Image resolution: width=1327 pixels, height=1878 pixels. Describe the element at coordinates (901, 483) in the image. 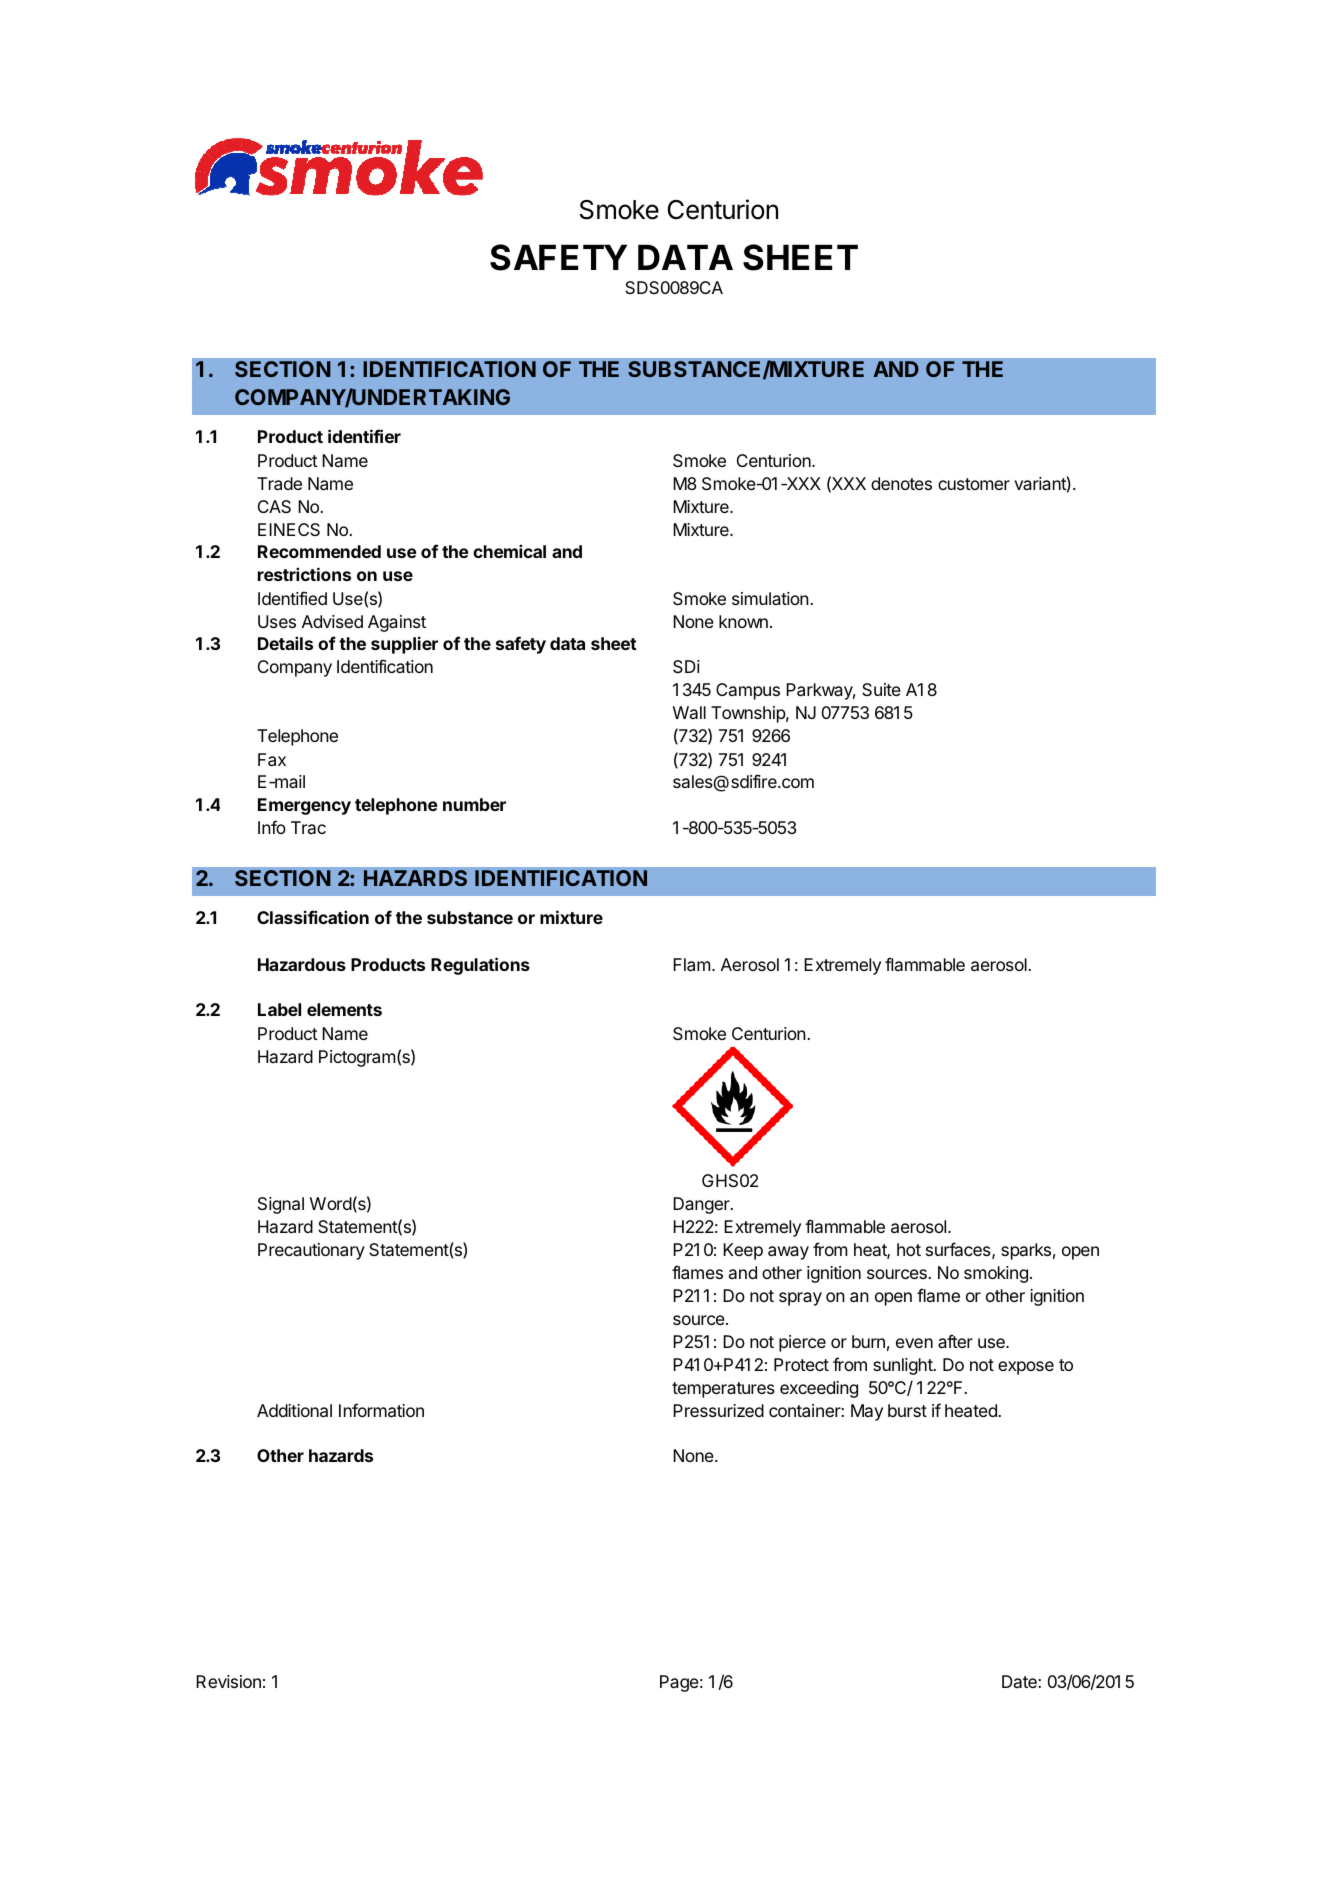

I see `denotes` at that location.
